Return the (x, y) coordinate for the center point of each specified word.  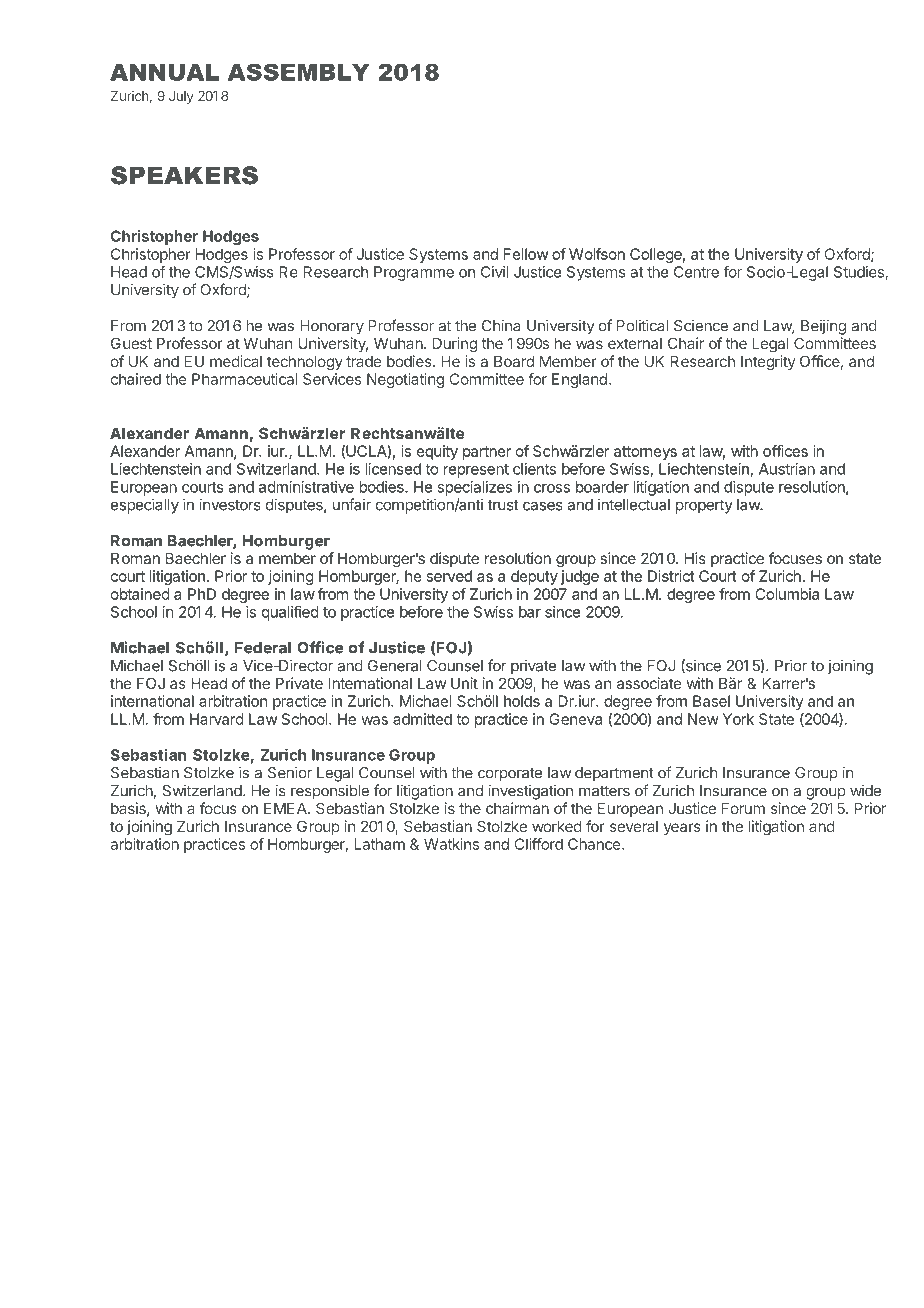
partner (487, 453)
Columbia (787, 594)
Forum (743, 808)
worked (557, 826)
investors (230, 504)
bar (530, 612)
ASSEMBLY (299, 72)
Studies (860, 273)
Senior (290, 772)
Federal (263, 648)
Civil (494, 272)
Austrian (787, 469)
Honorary (332, 327)
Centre (696, 272)
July (181, 97)
